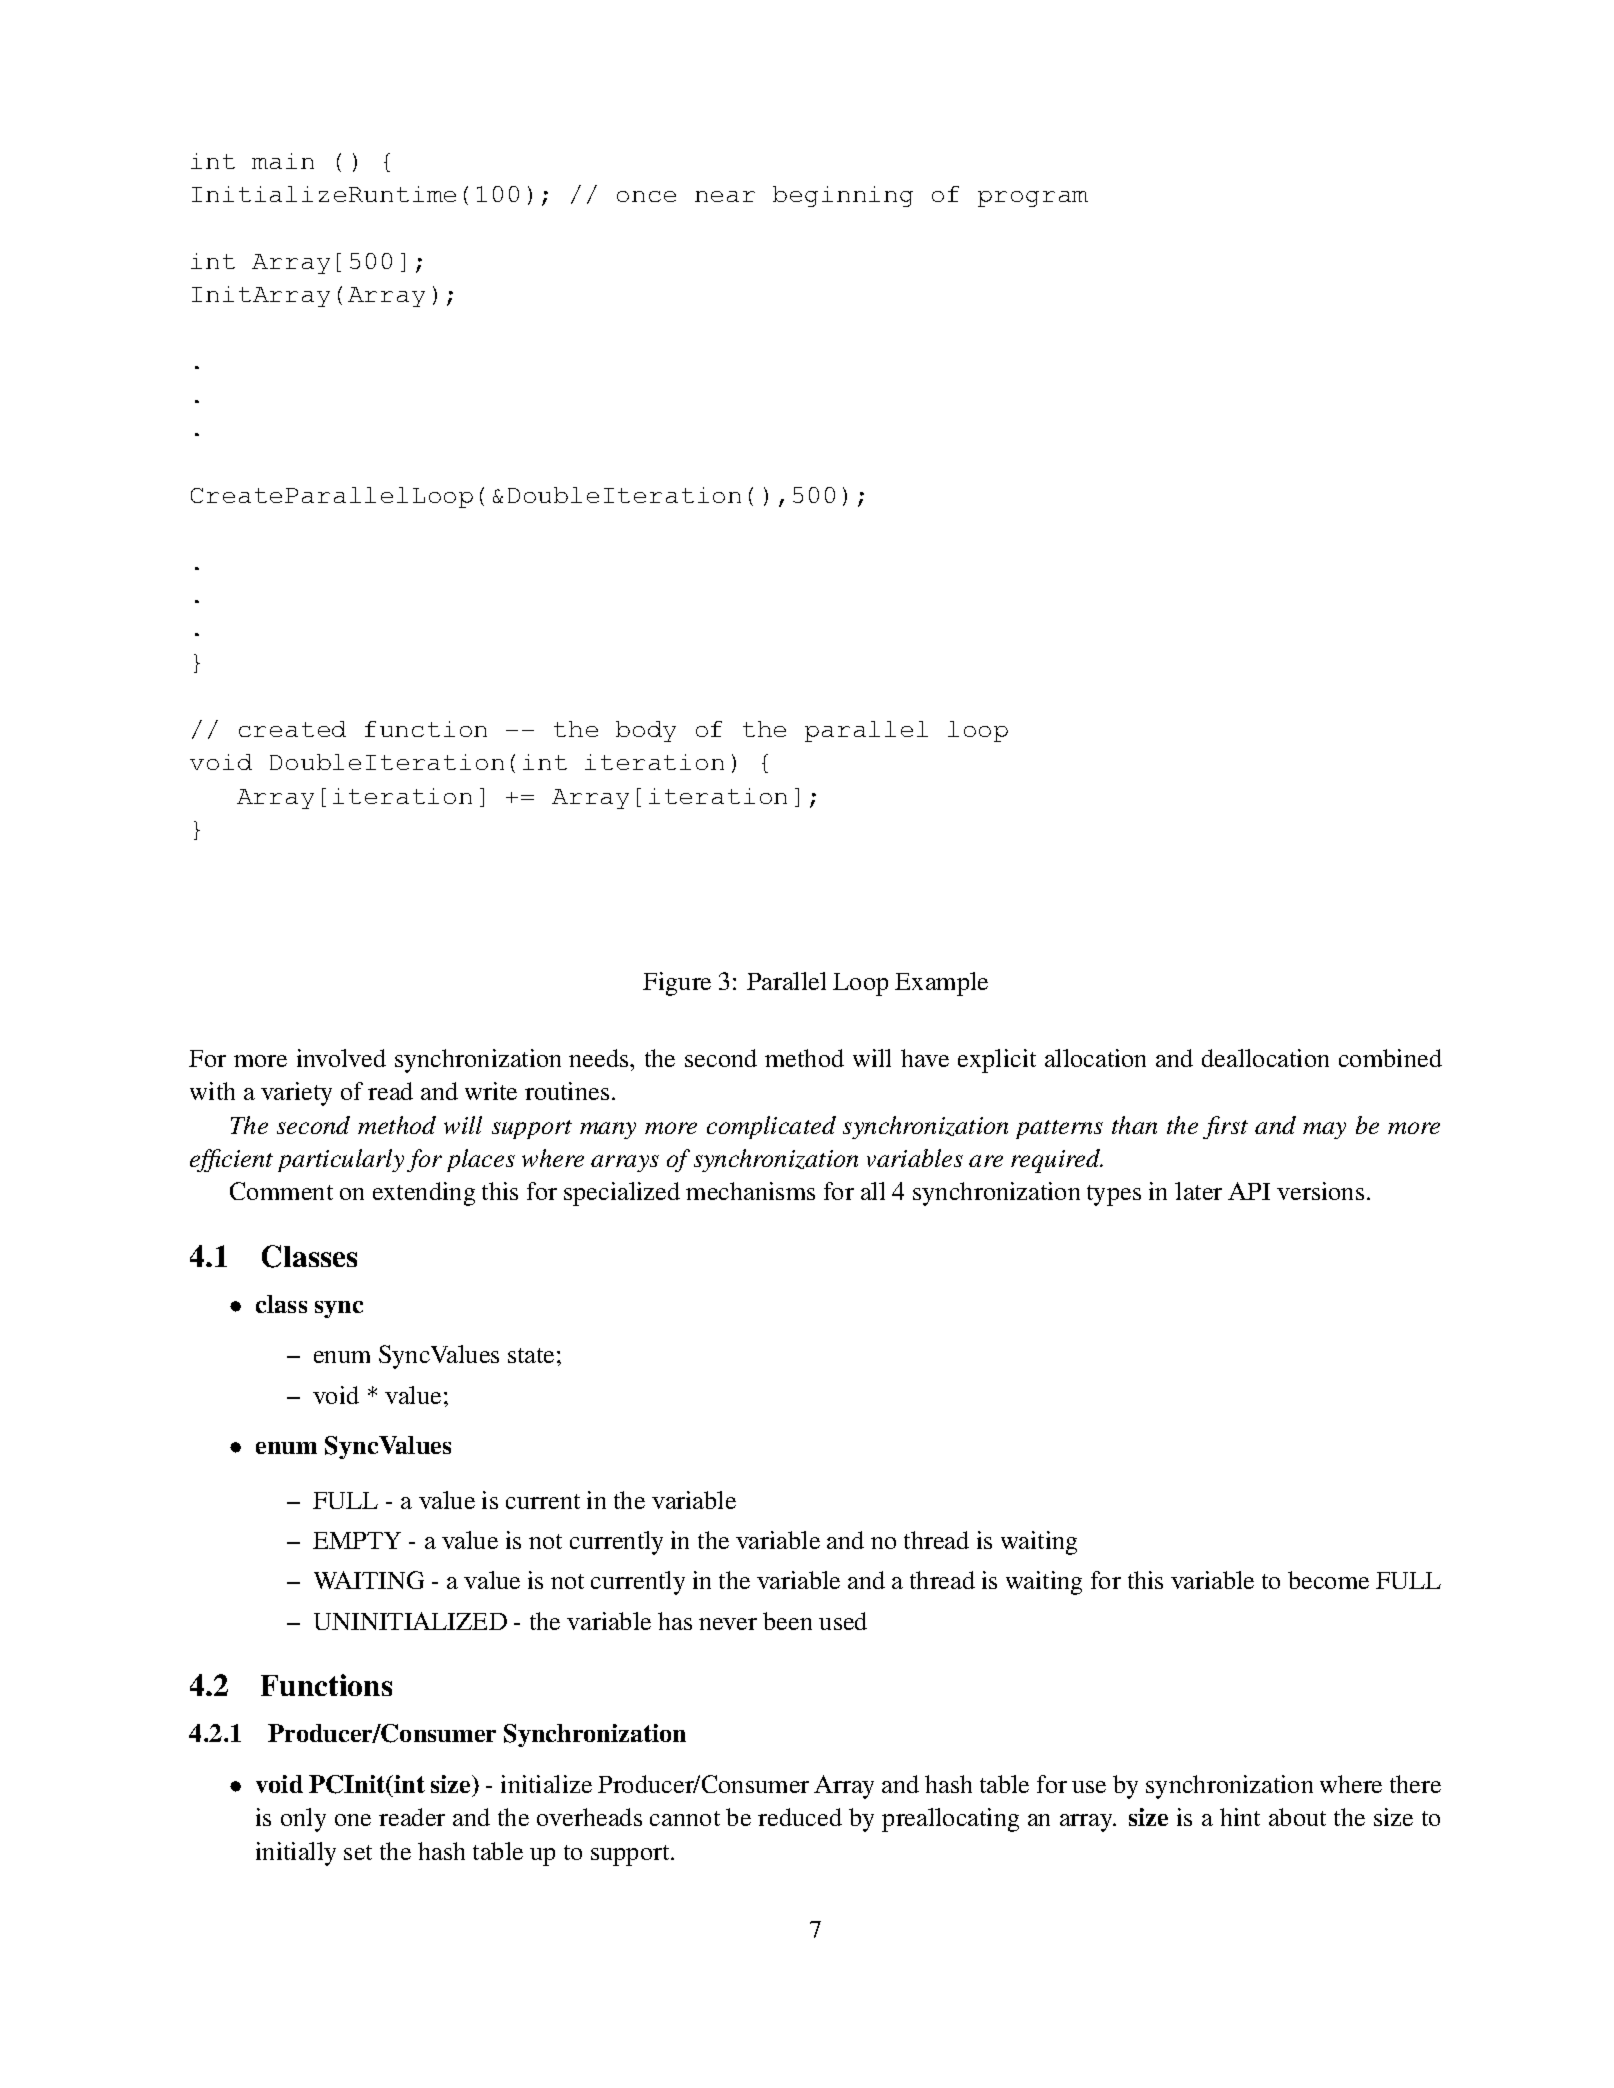 This page has width=1614, height=2088. What do you see at coordinates (843, 196) in the page?
I see `beginning` at bounding box center [843, 196].
